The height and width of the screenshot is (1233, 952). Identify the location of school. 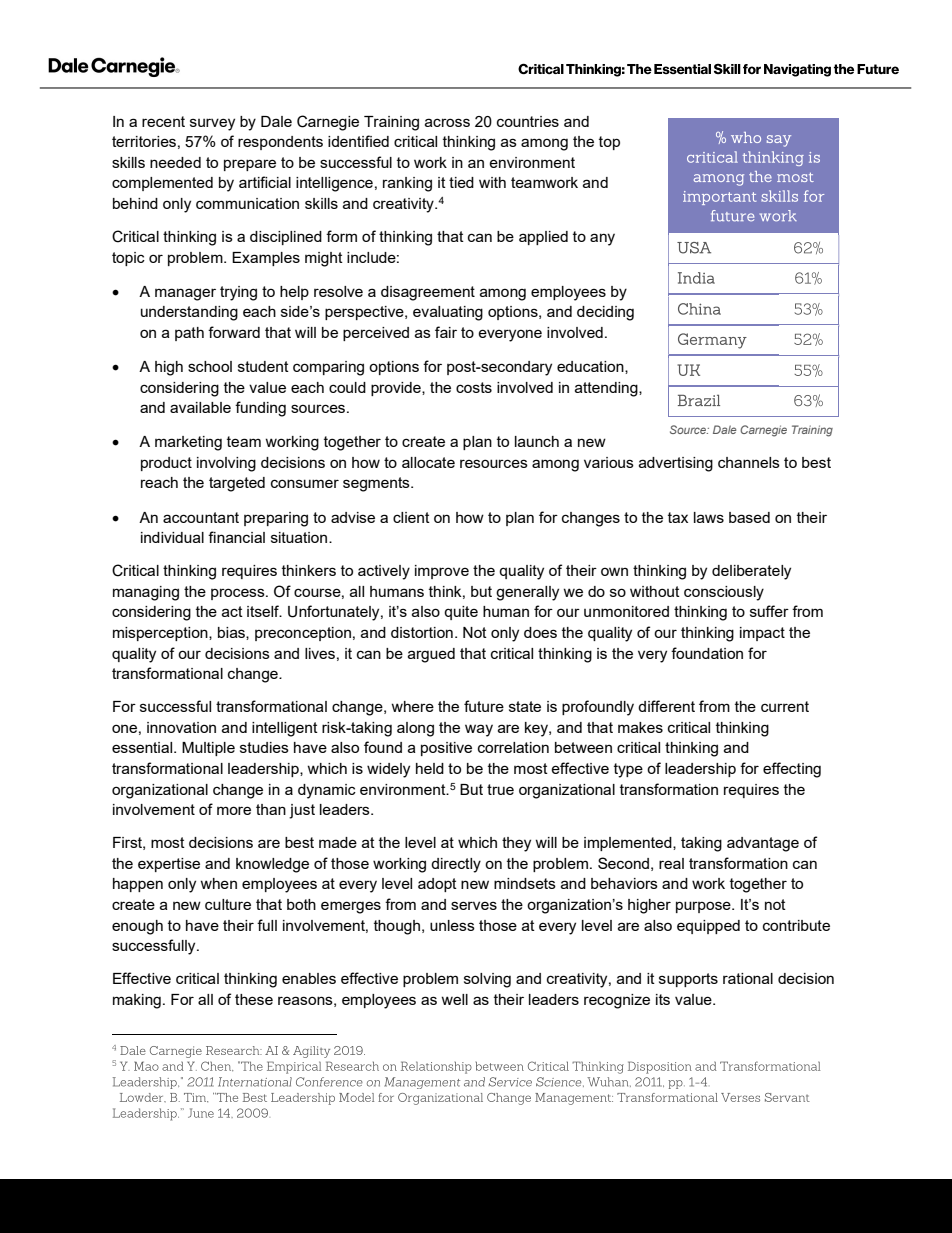
(210, 366).
